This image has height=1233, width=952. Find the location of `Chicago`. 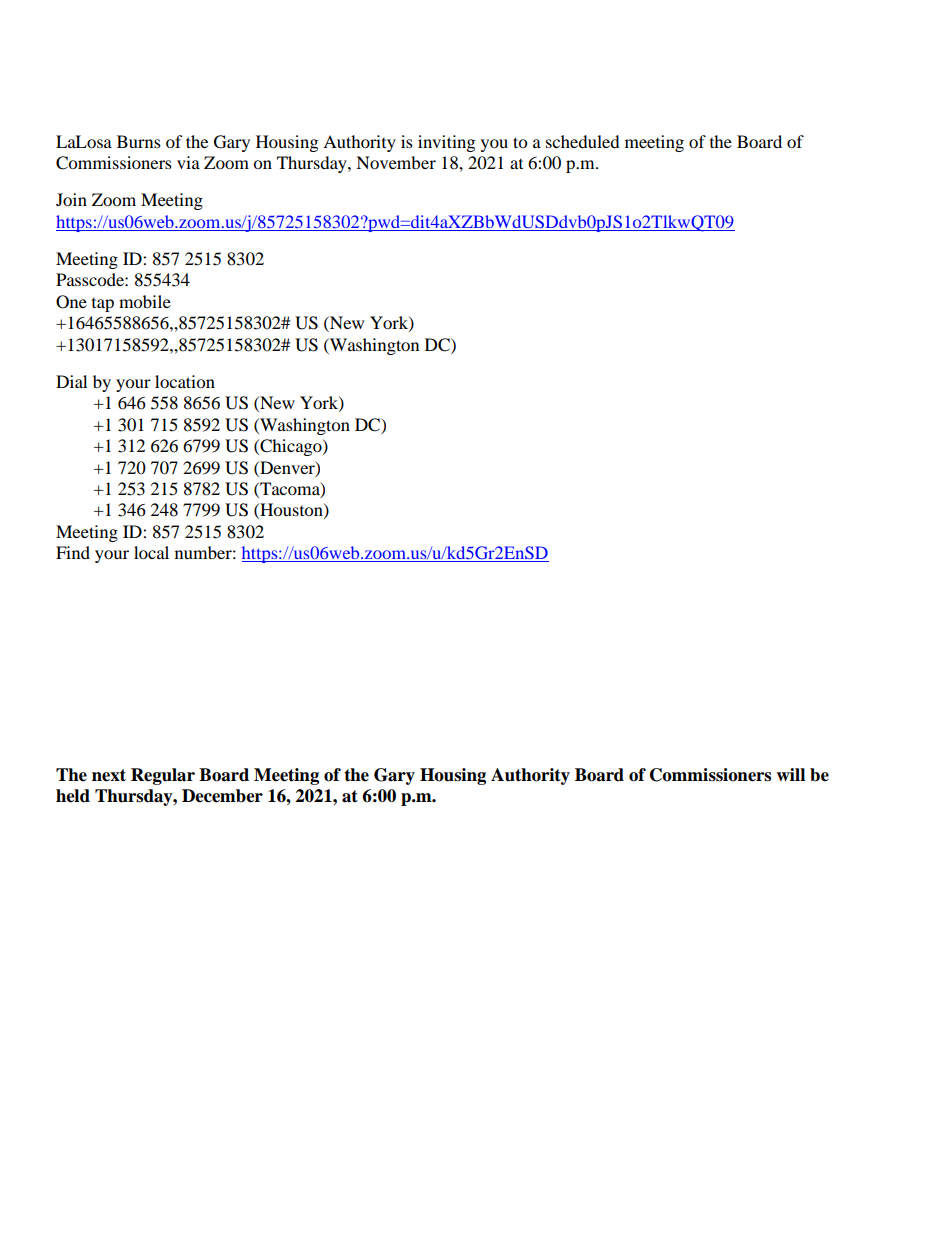

Chicago is located at coordinates (291, 447).
